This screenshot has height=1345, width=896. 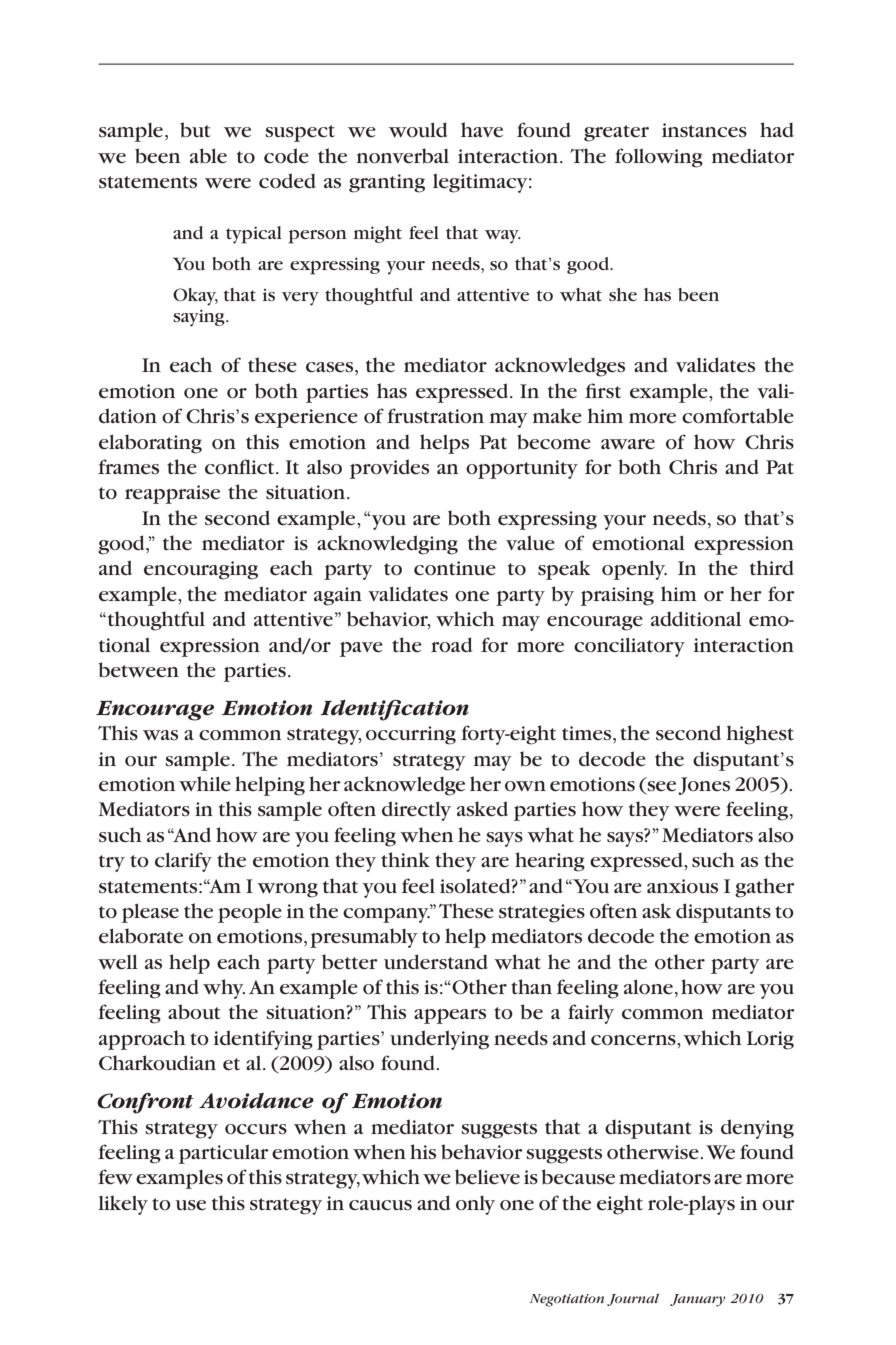 What do you see at coordinates (659, 158) in the screenshot?
I see `following` at bounding box center [659, 158].
